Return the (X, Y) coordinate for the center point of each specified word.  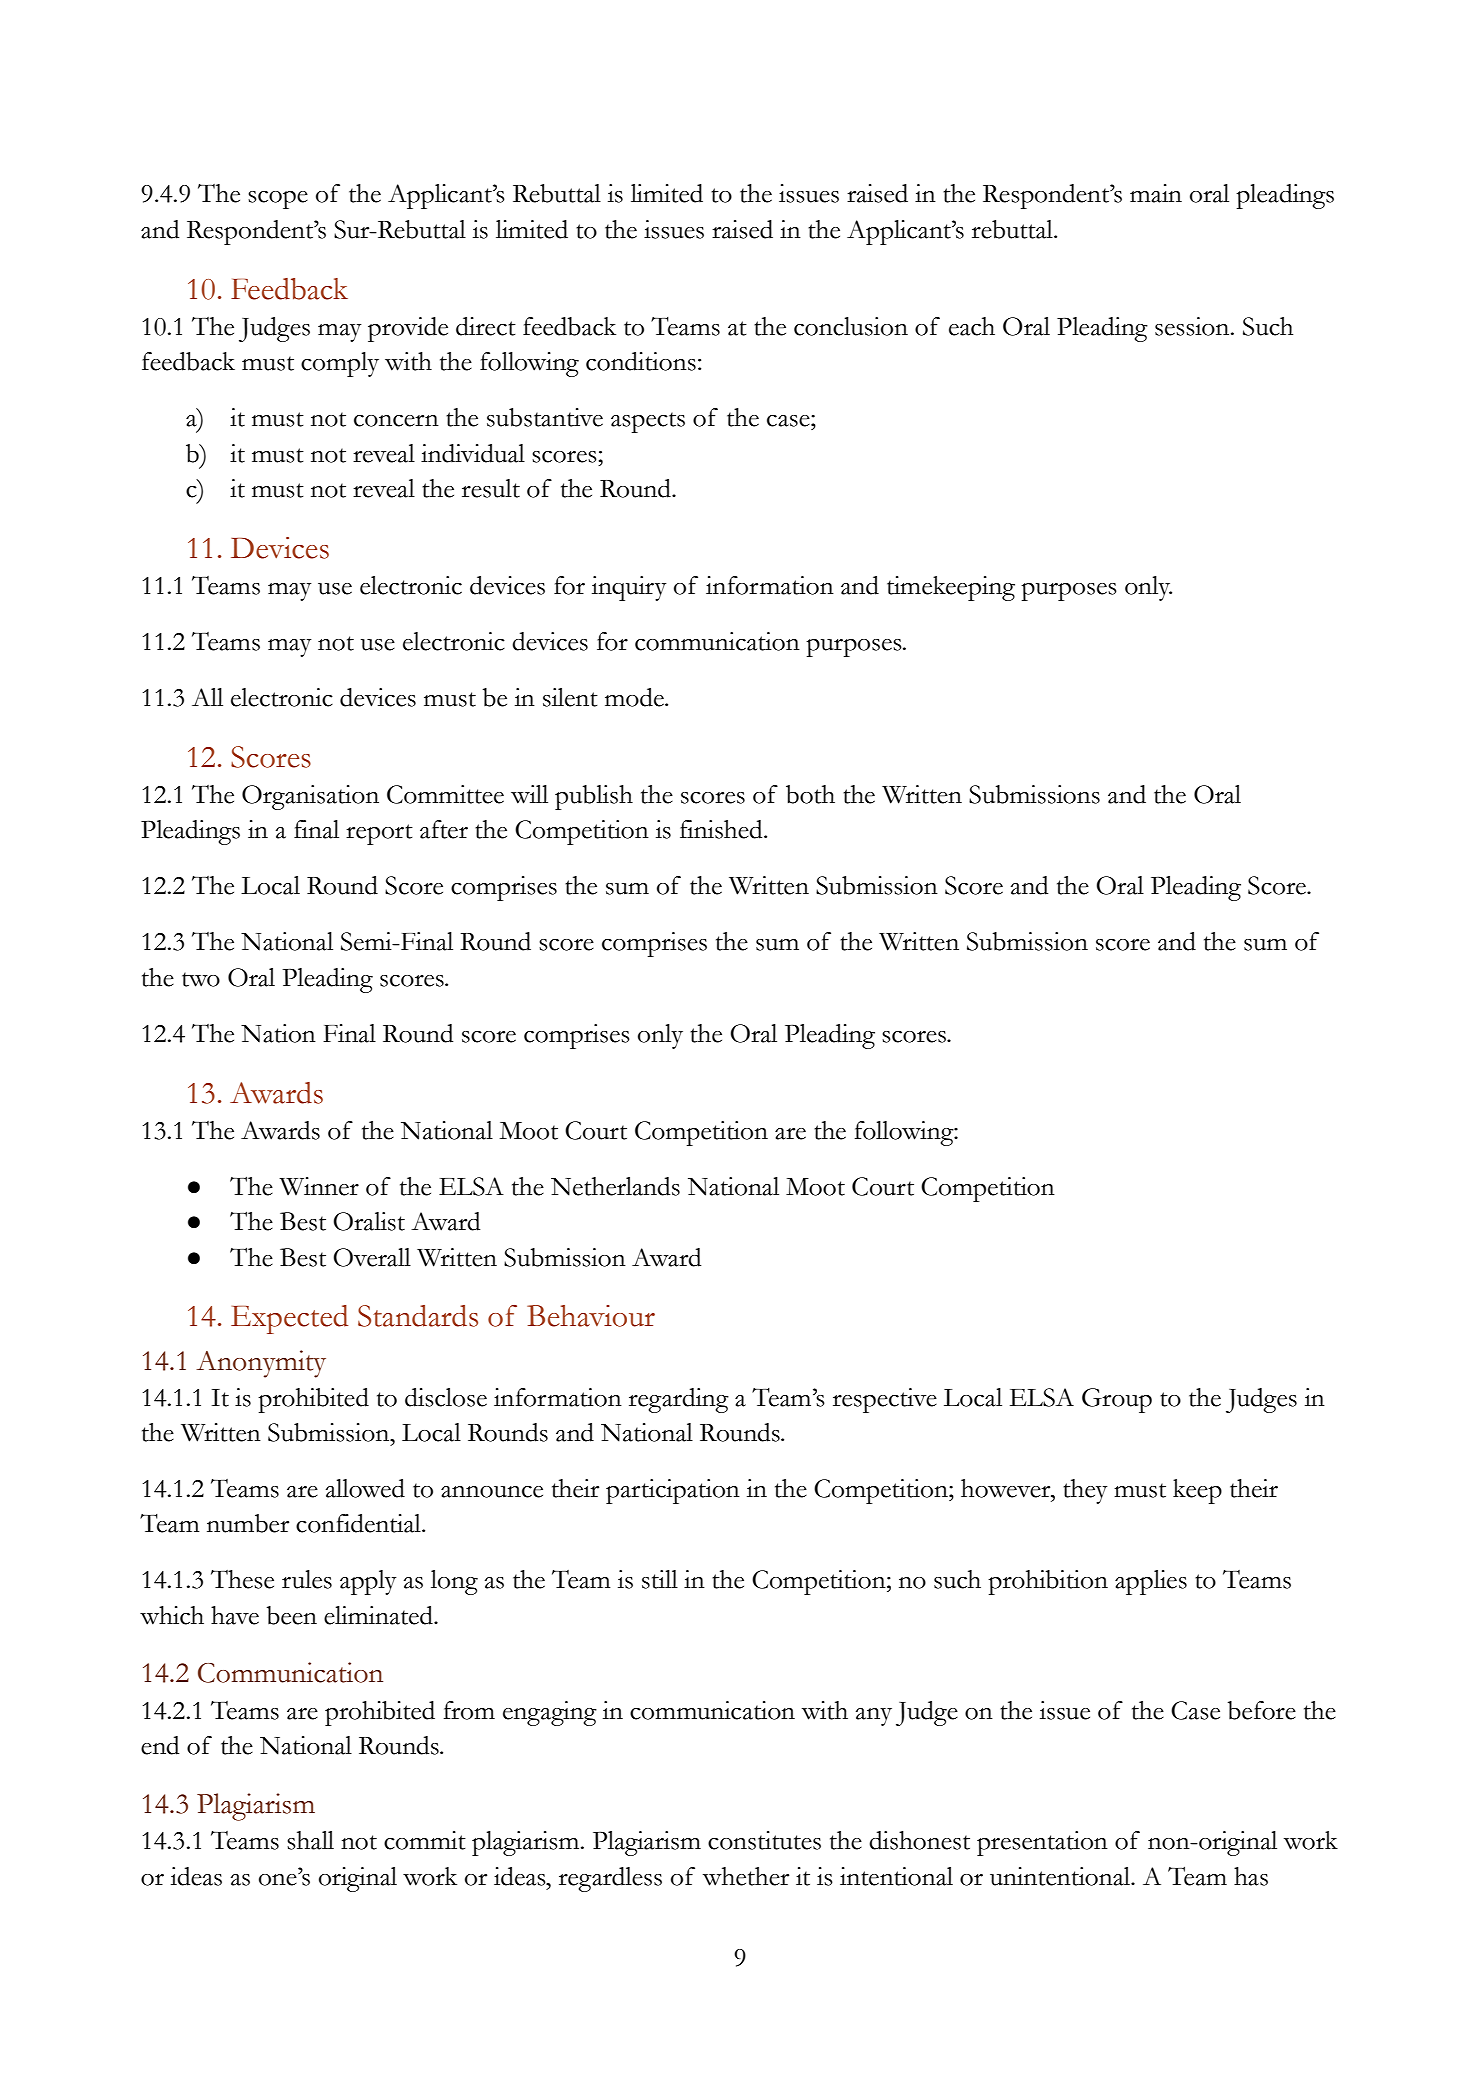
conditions (641, 361)
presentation (1042, 1843)
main (1156, 193)
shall (310, 1840)
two (201, 979)
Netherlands (615, 1186)
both (810, 794)
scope (278, 200)
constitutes (764, 1840)
